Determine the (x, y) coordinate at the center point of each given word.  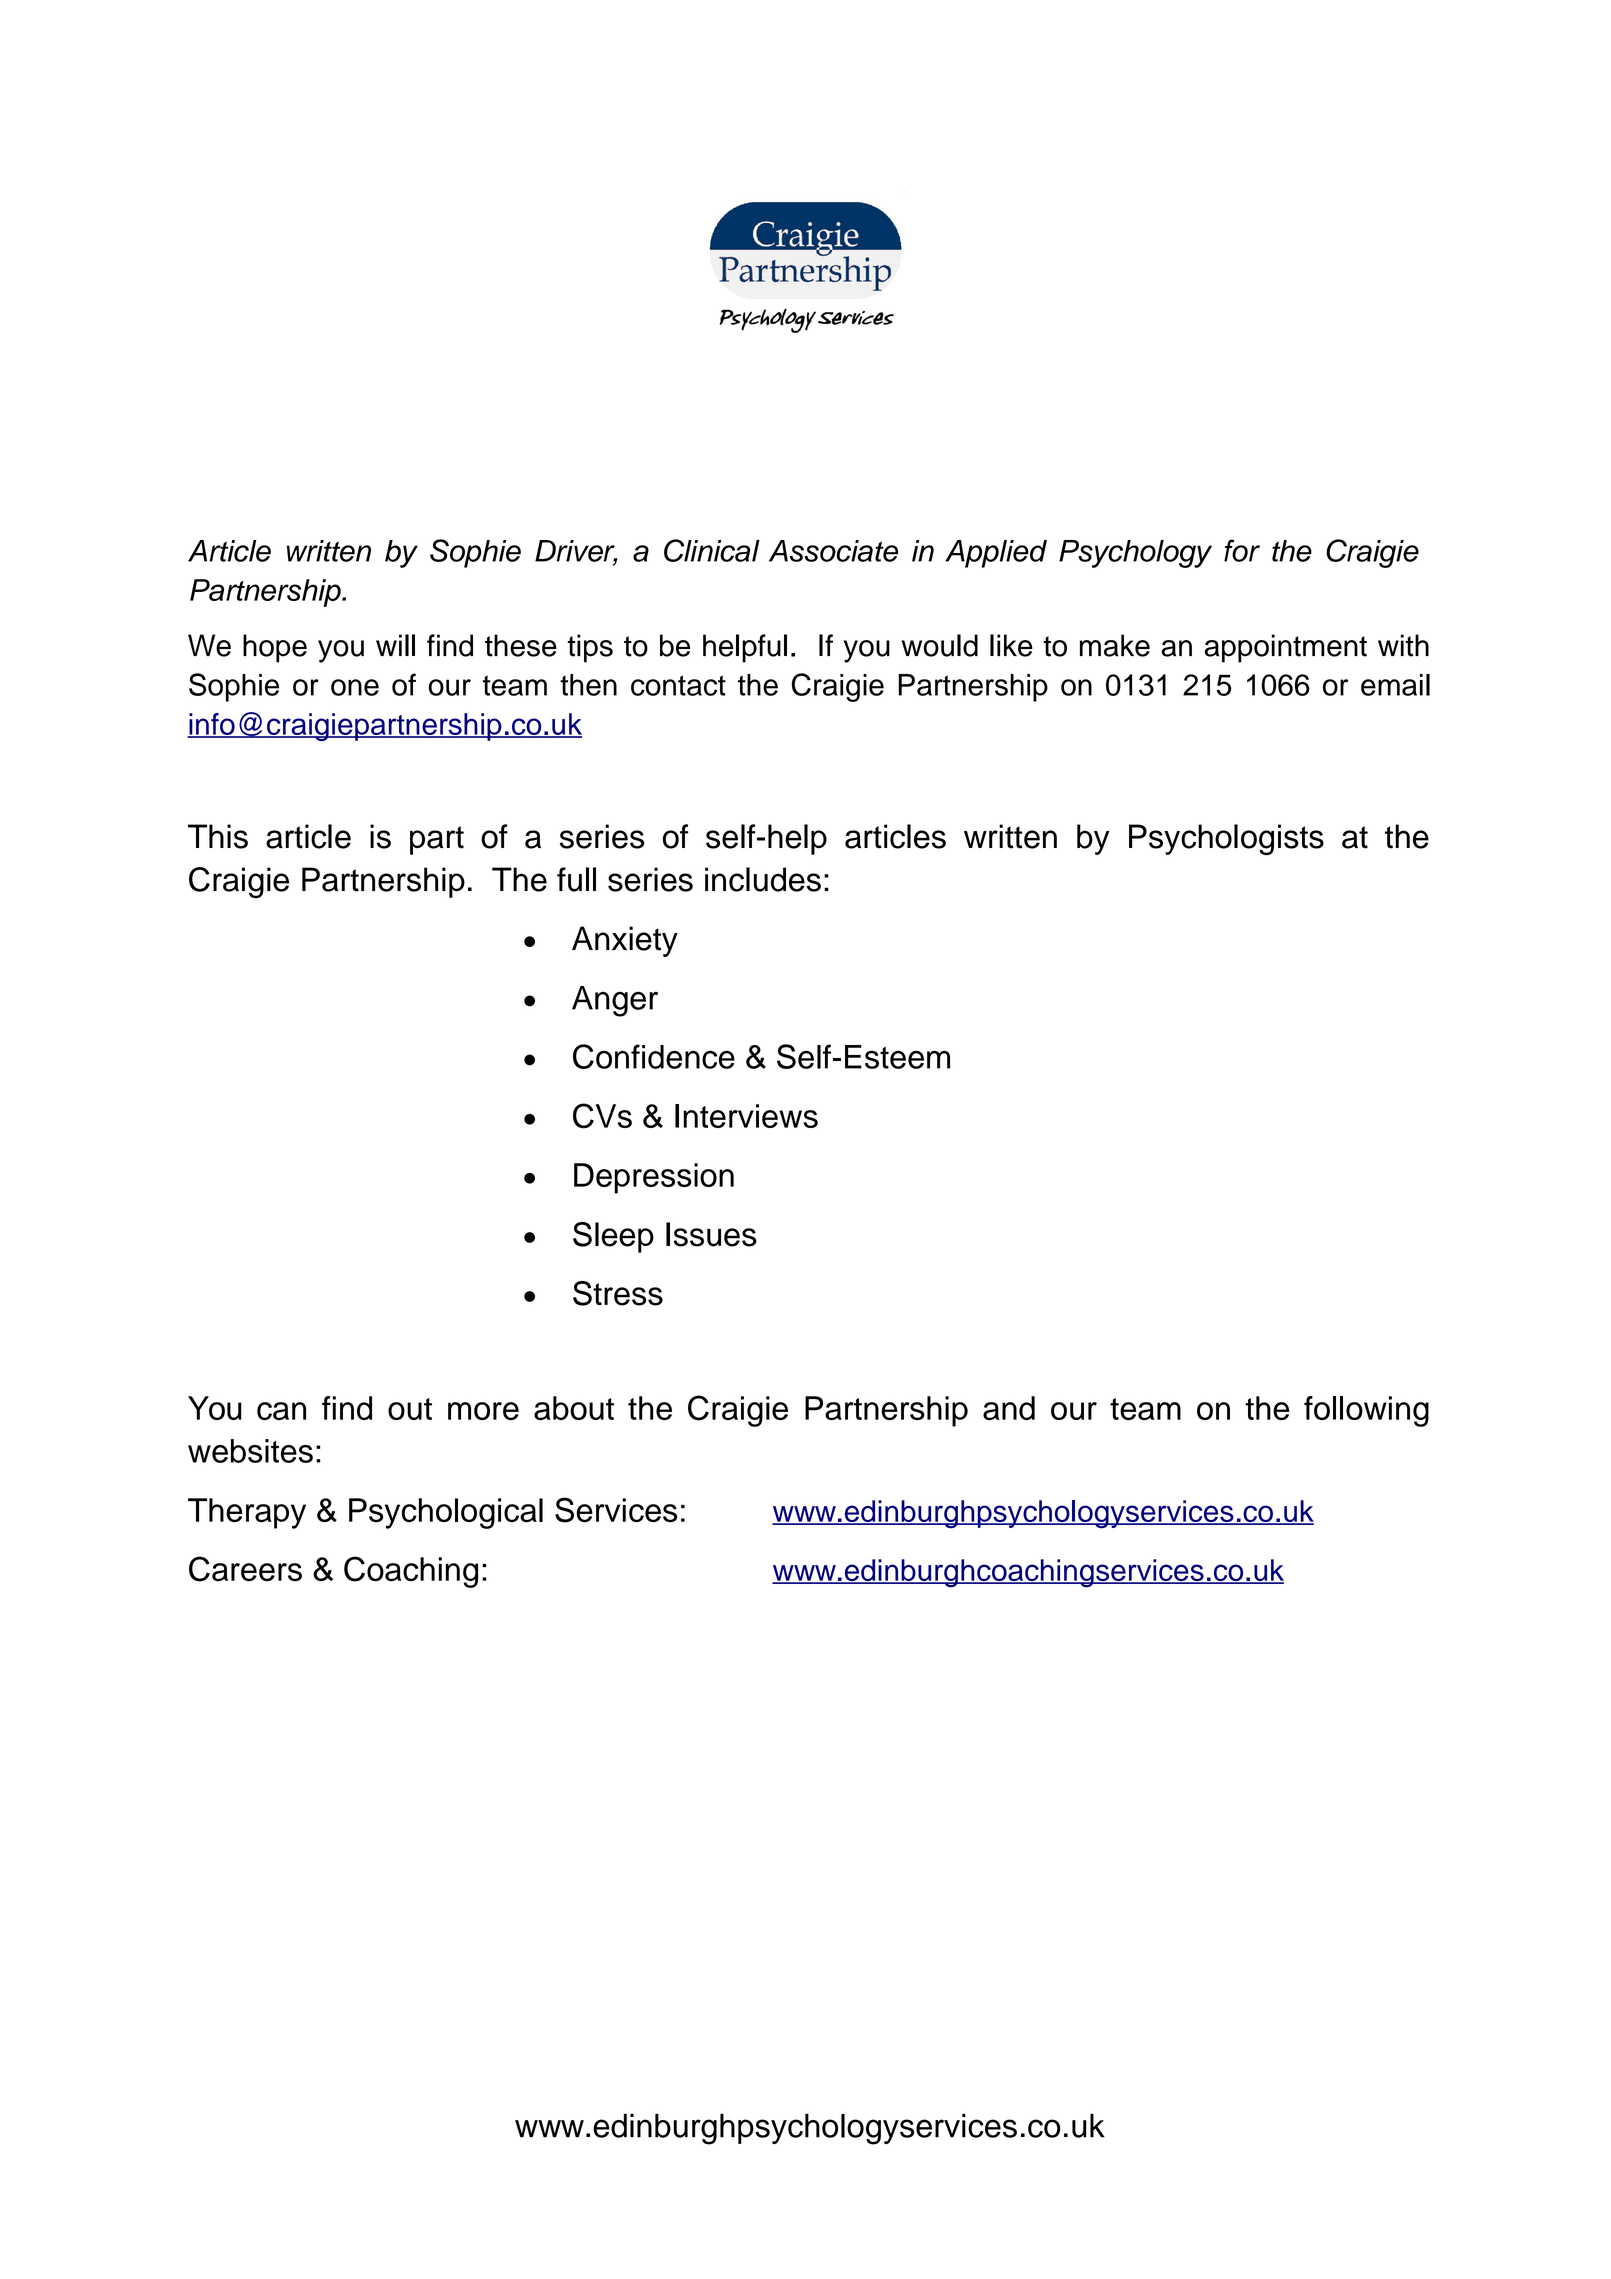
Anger (615, 1001)
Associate (833, 551)
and (1009, 1408)
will (395, 645)
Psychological (446, 1513)
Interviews (746, 1116)
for (1242, 550)
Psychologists (1226, 839)
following (1366, 1411)
